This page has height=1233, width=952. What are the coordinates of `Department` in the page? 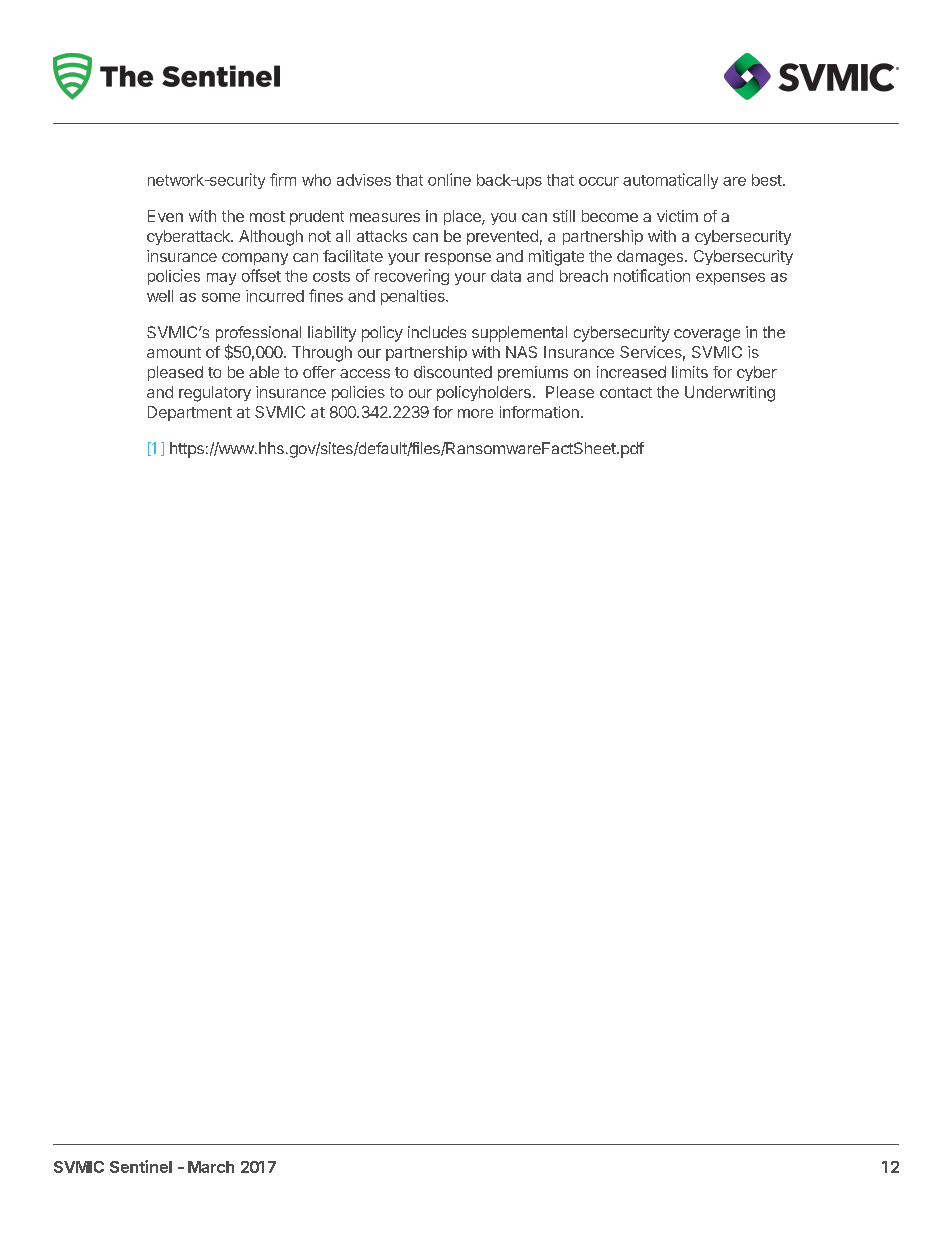 It's located at (190, 413).
